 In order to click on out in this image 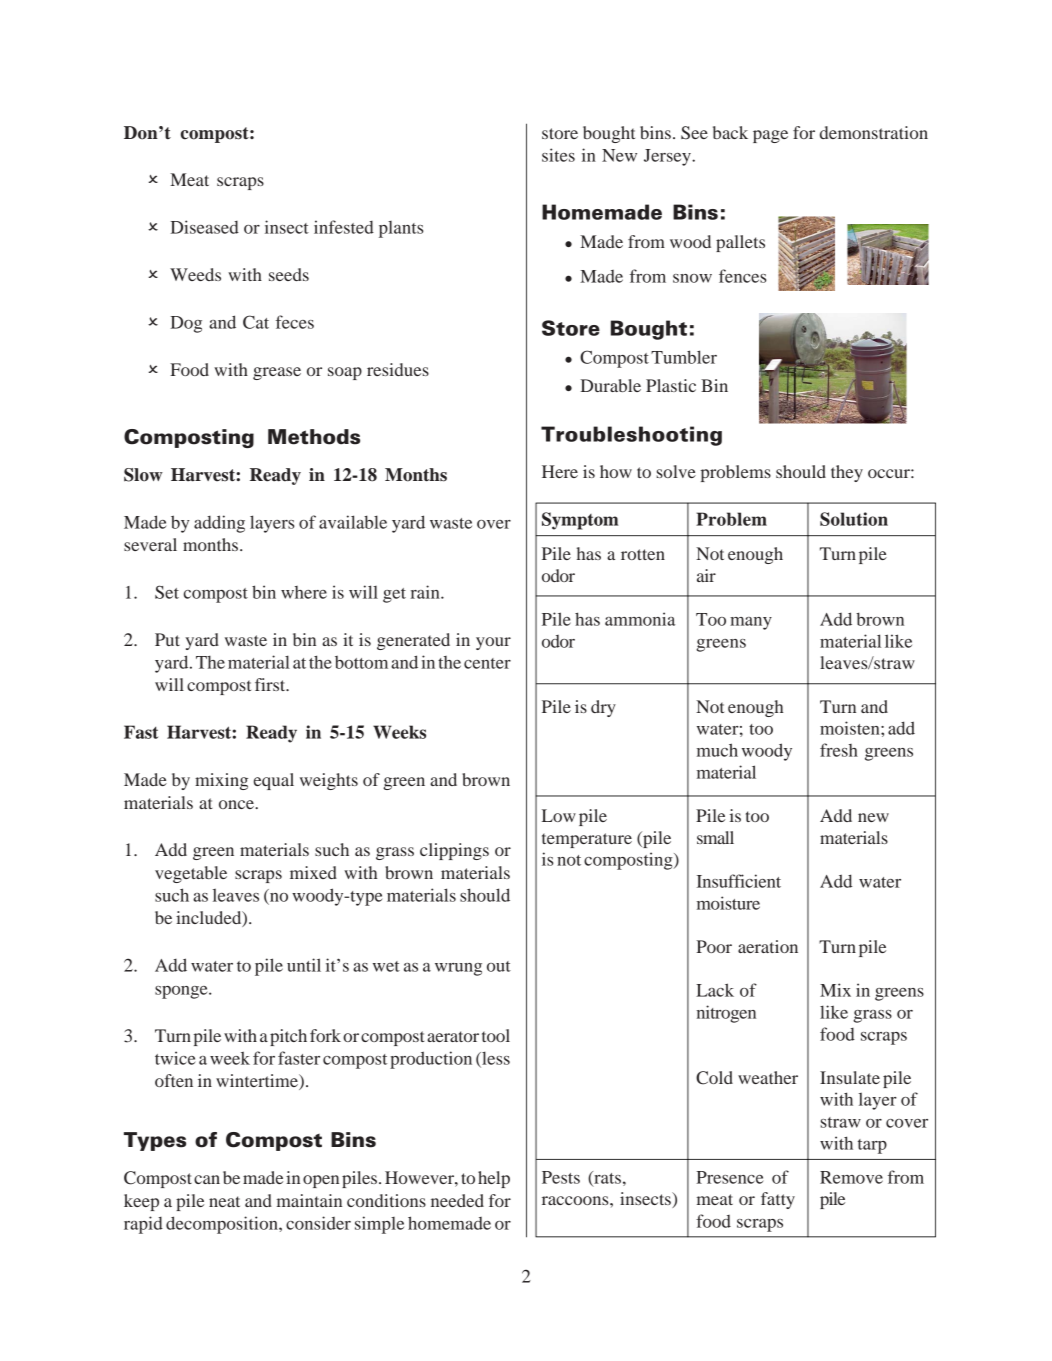, I will do `click(499, 966)`.
